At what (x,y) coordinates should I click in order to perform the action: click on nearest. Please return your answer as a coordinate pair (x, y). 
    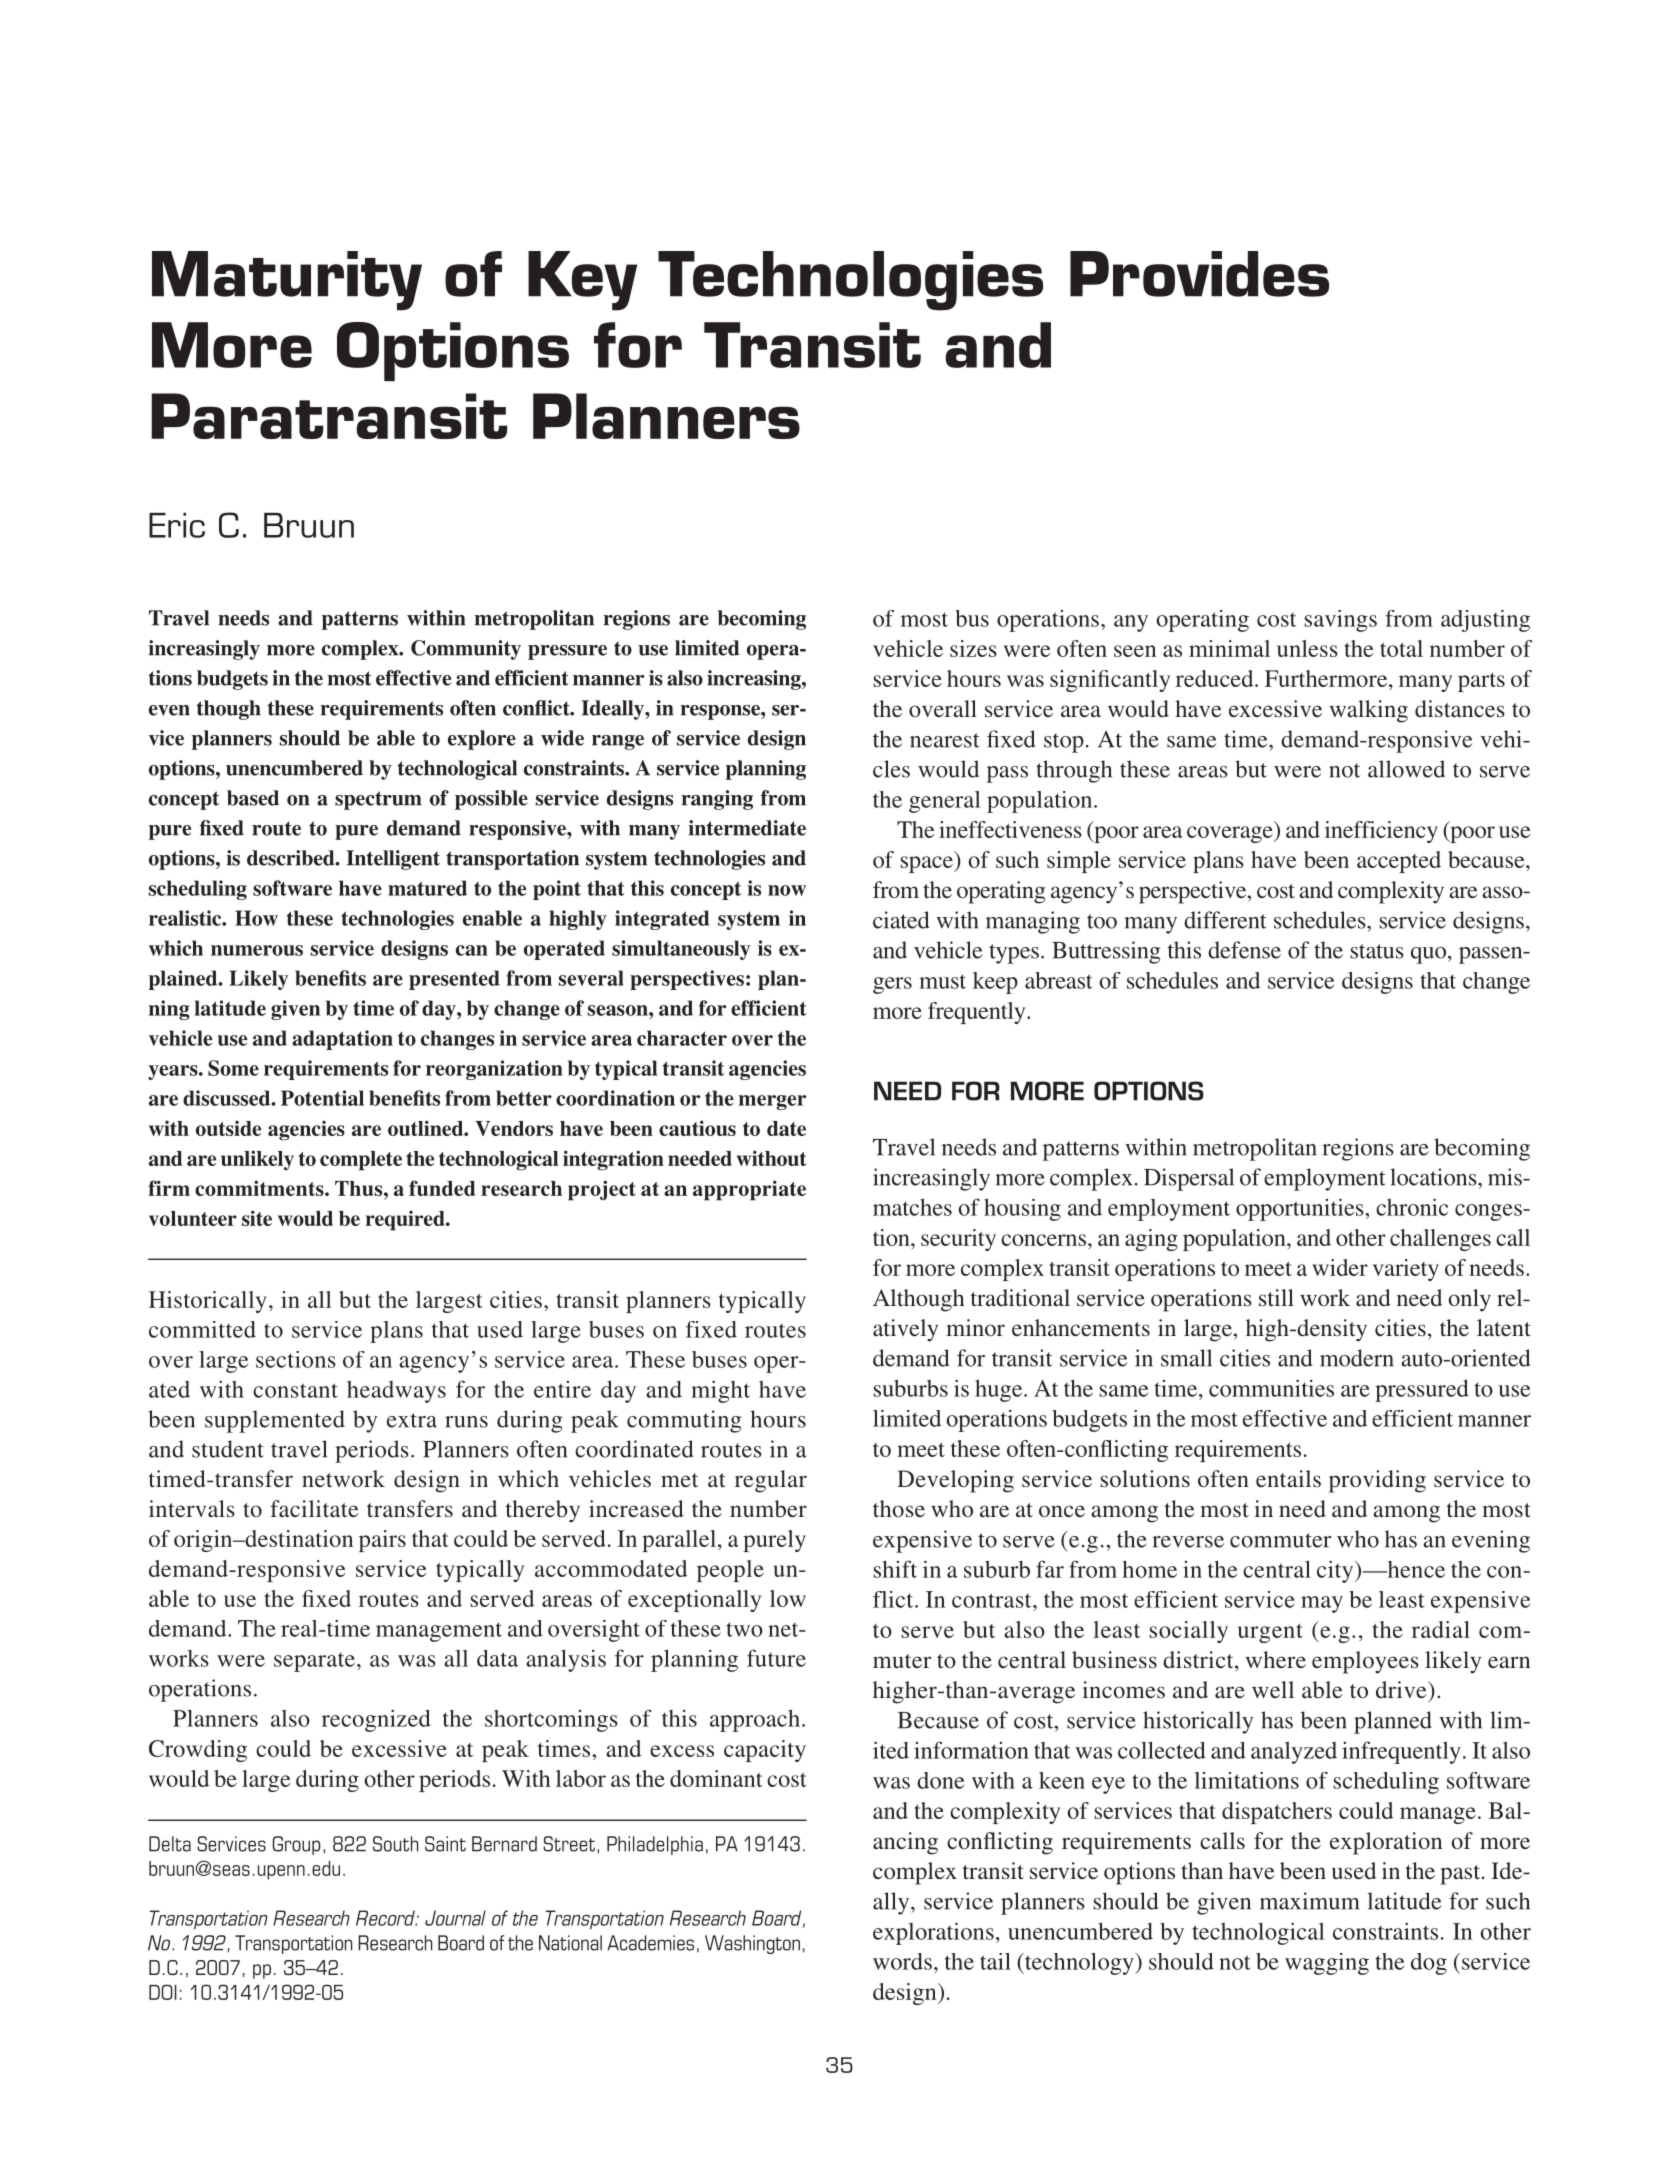
    Looking at the image, I should click on (945, 740).
